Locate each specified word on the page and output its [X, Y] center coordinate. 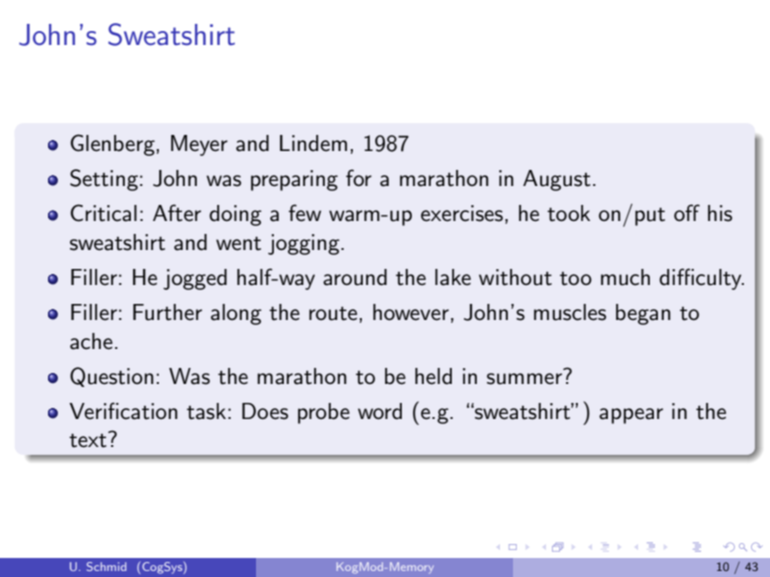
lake [453, 277]
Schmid [106, 566]
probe [324, 413]
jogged [195, 279]
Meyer [199, 145]
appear [631, 416]
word [380, 411]
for [359, 177]
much [625, 277]
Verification [123, 411]
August [557, 180]
